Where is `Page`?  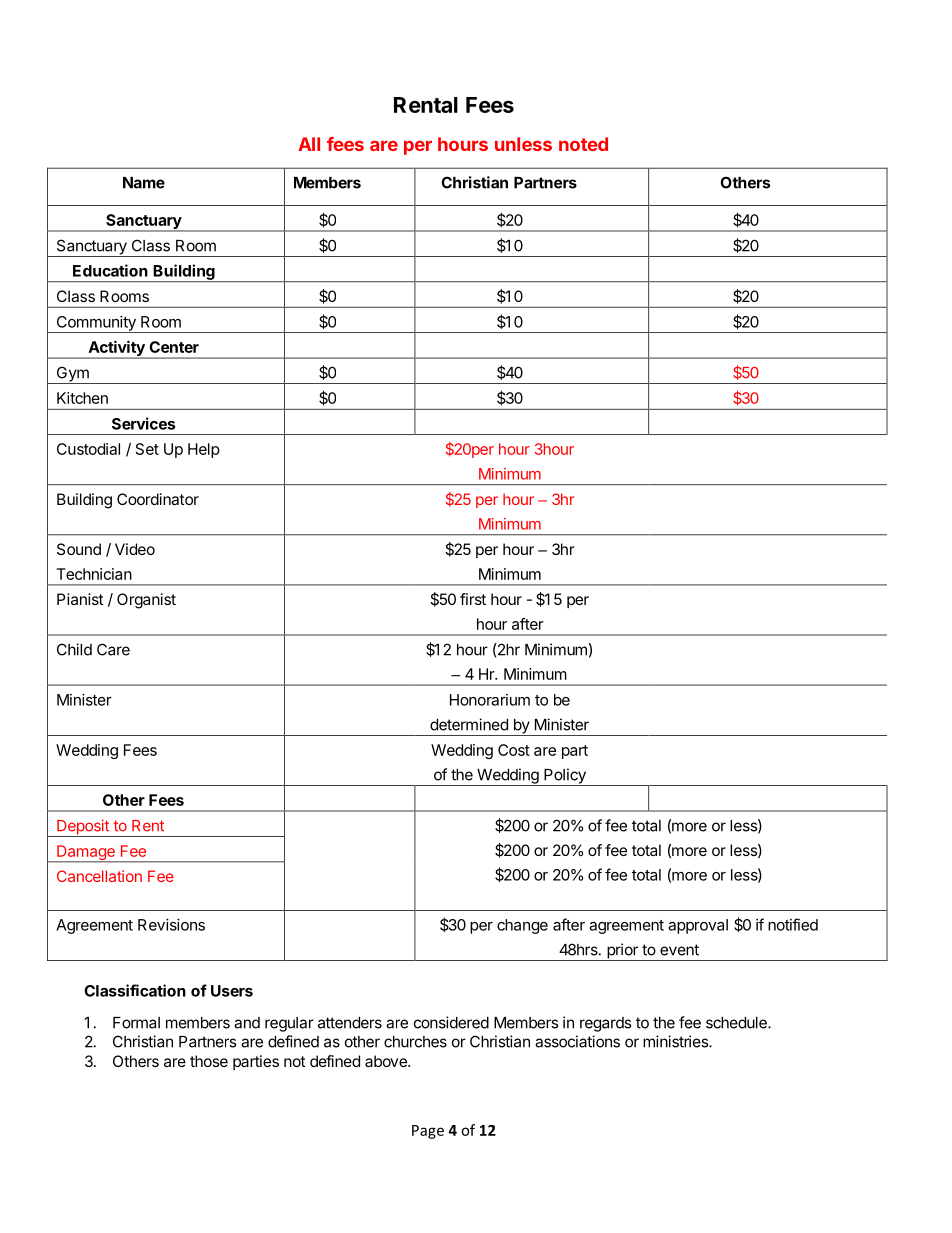 Page is located at coordinates (428, 1132).
